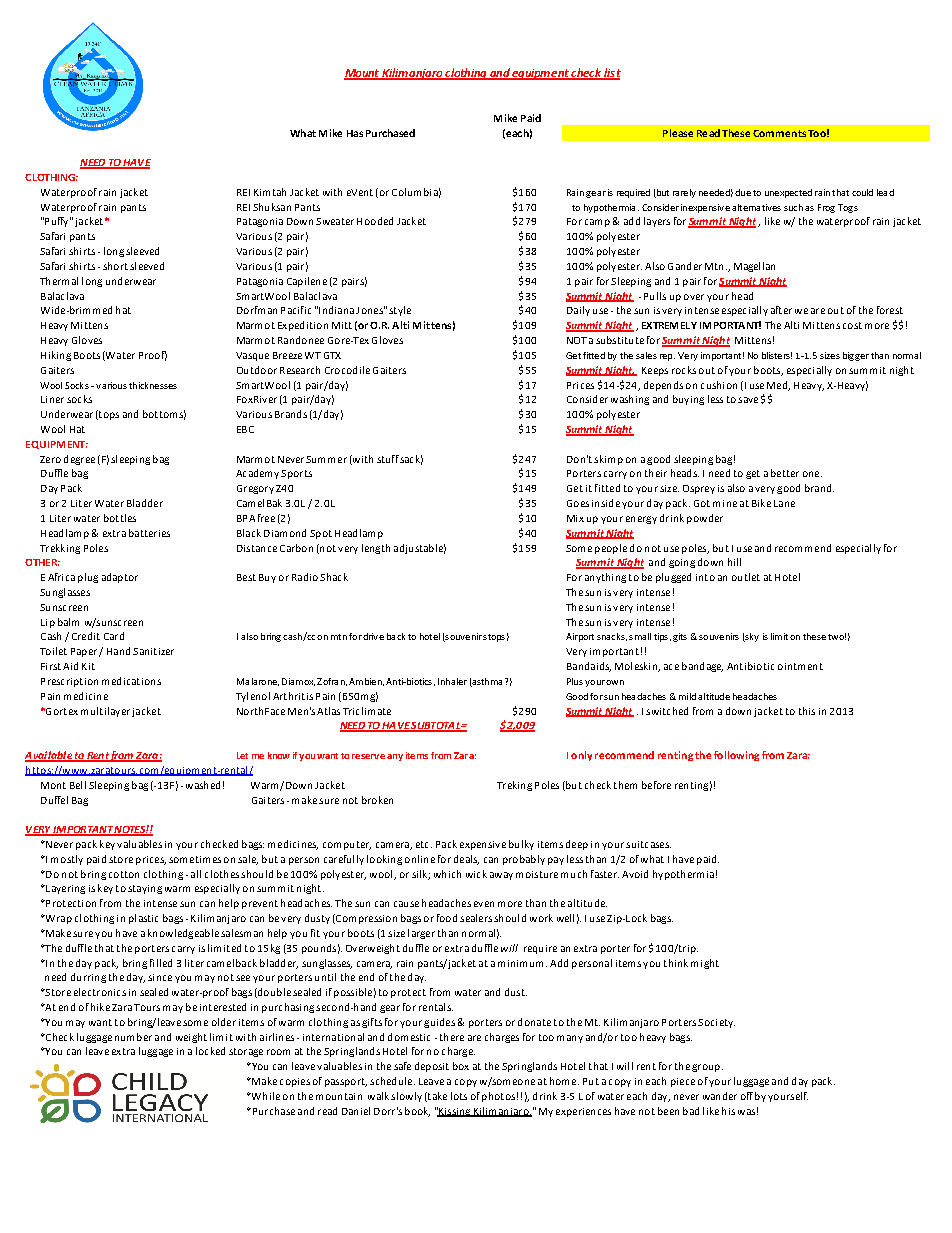 Image resolution: width=952 pixels, height=1233 pixels. What do you see at coordinates (375, 221) in the document?
I see `Hooded` at bounding box center [375, 221].
